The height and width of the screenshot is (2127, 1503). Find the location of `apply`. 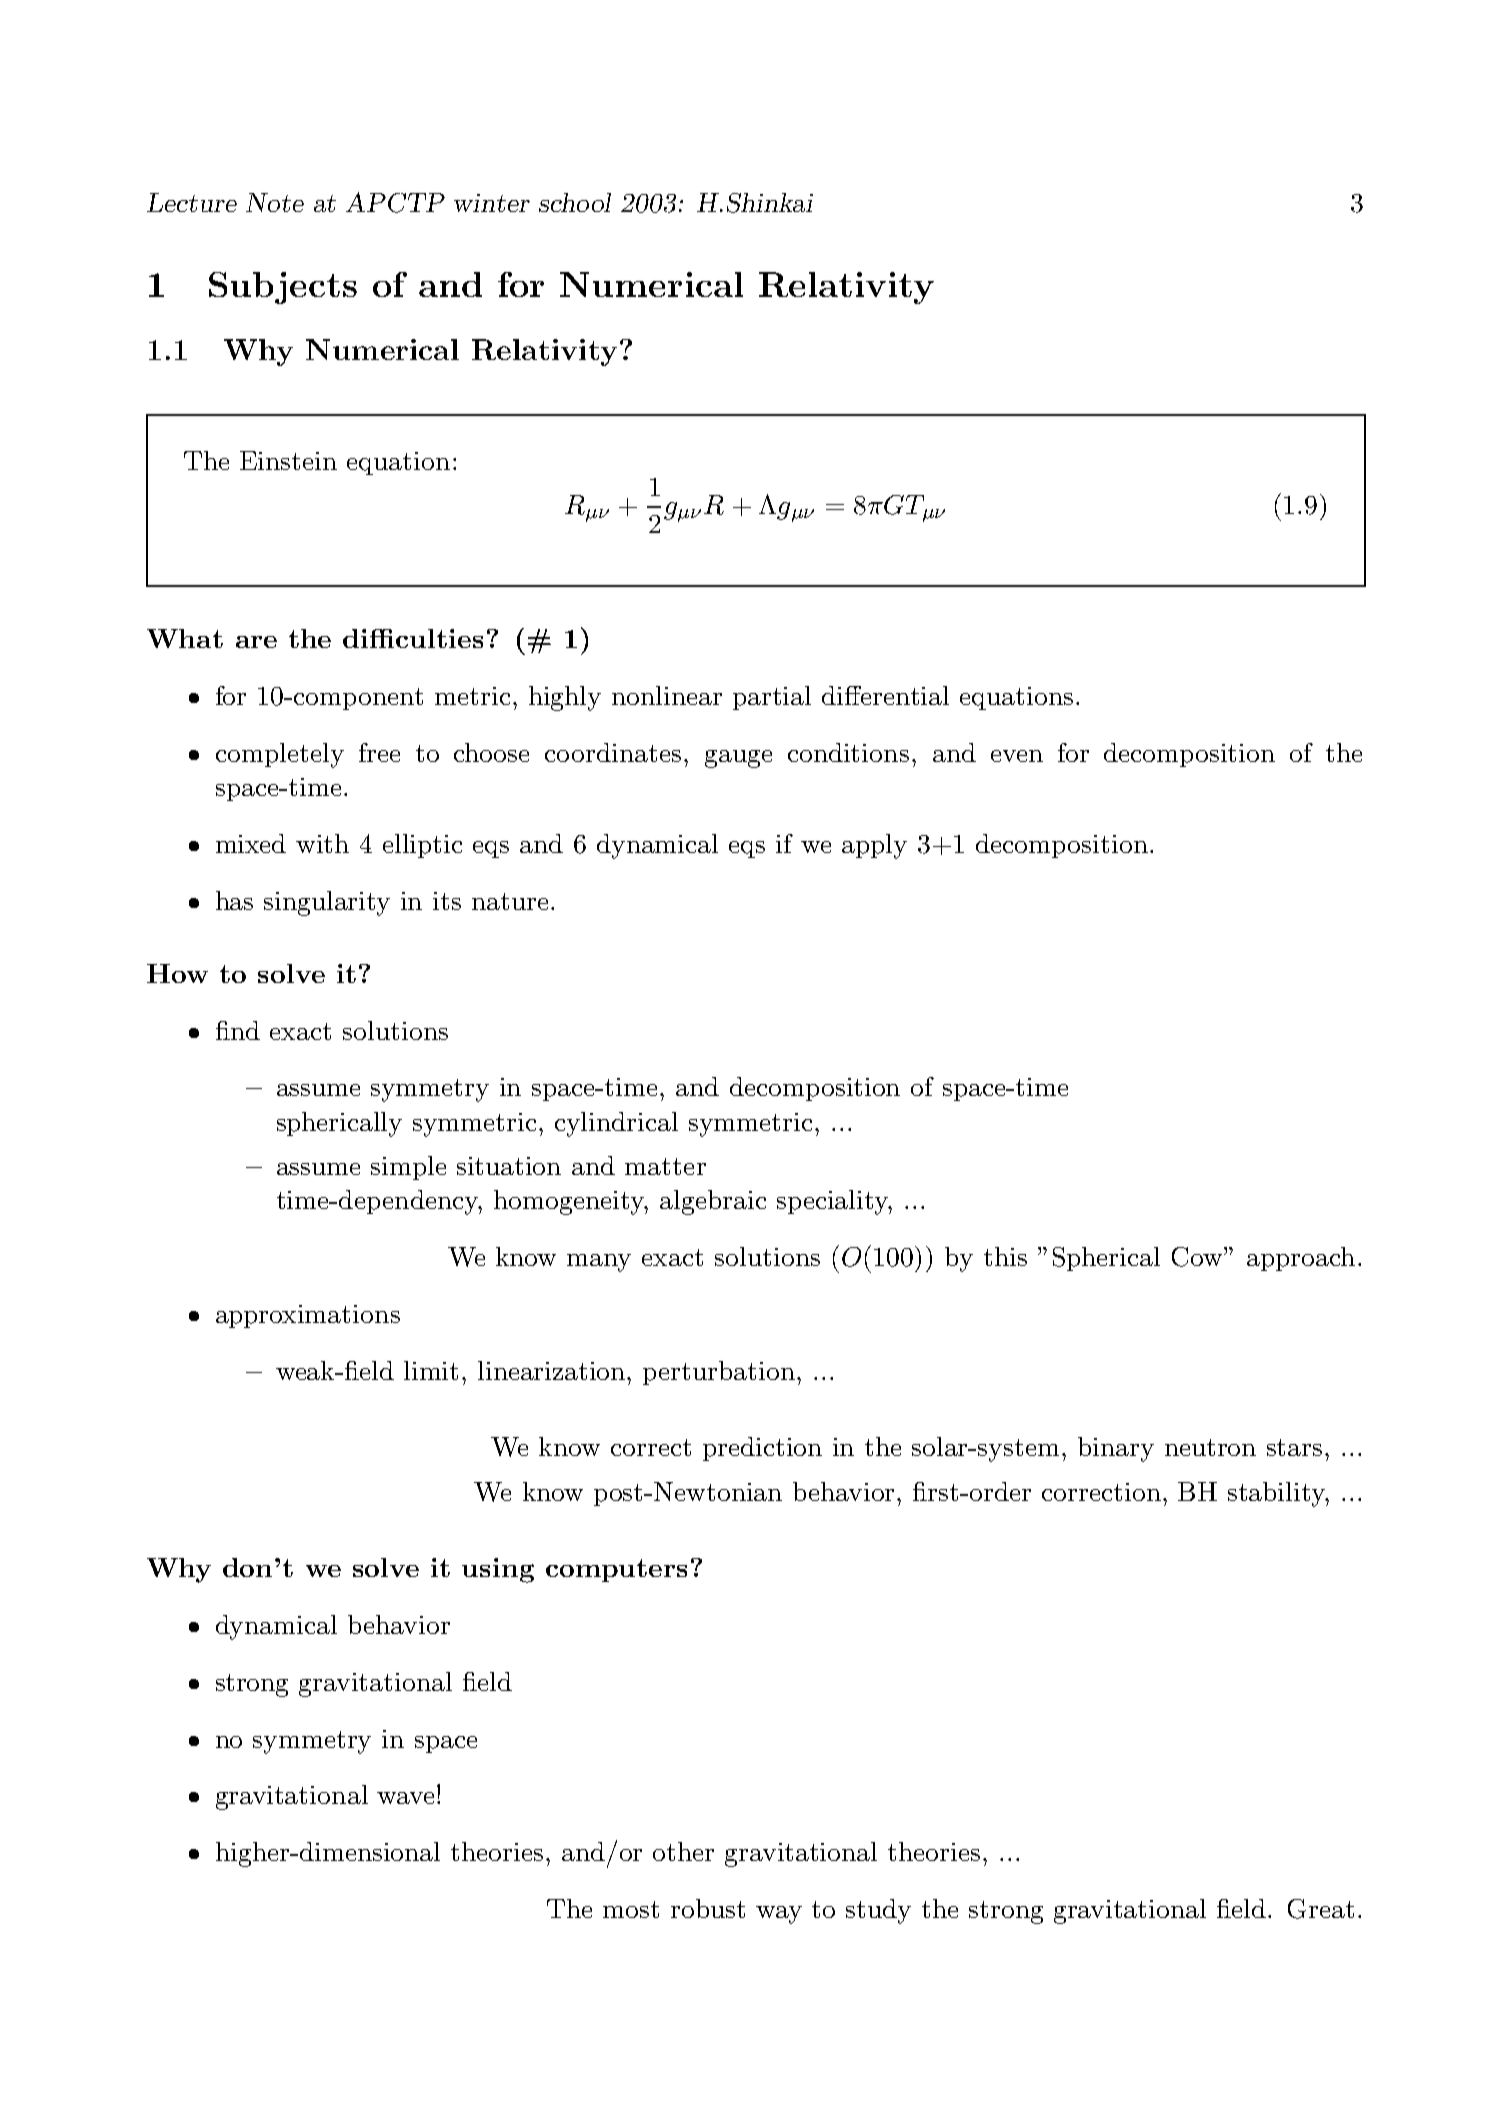

apply is located at coordinates (874, 846).
